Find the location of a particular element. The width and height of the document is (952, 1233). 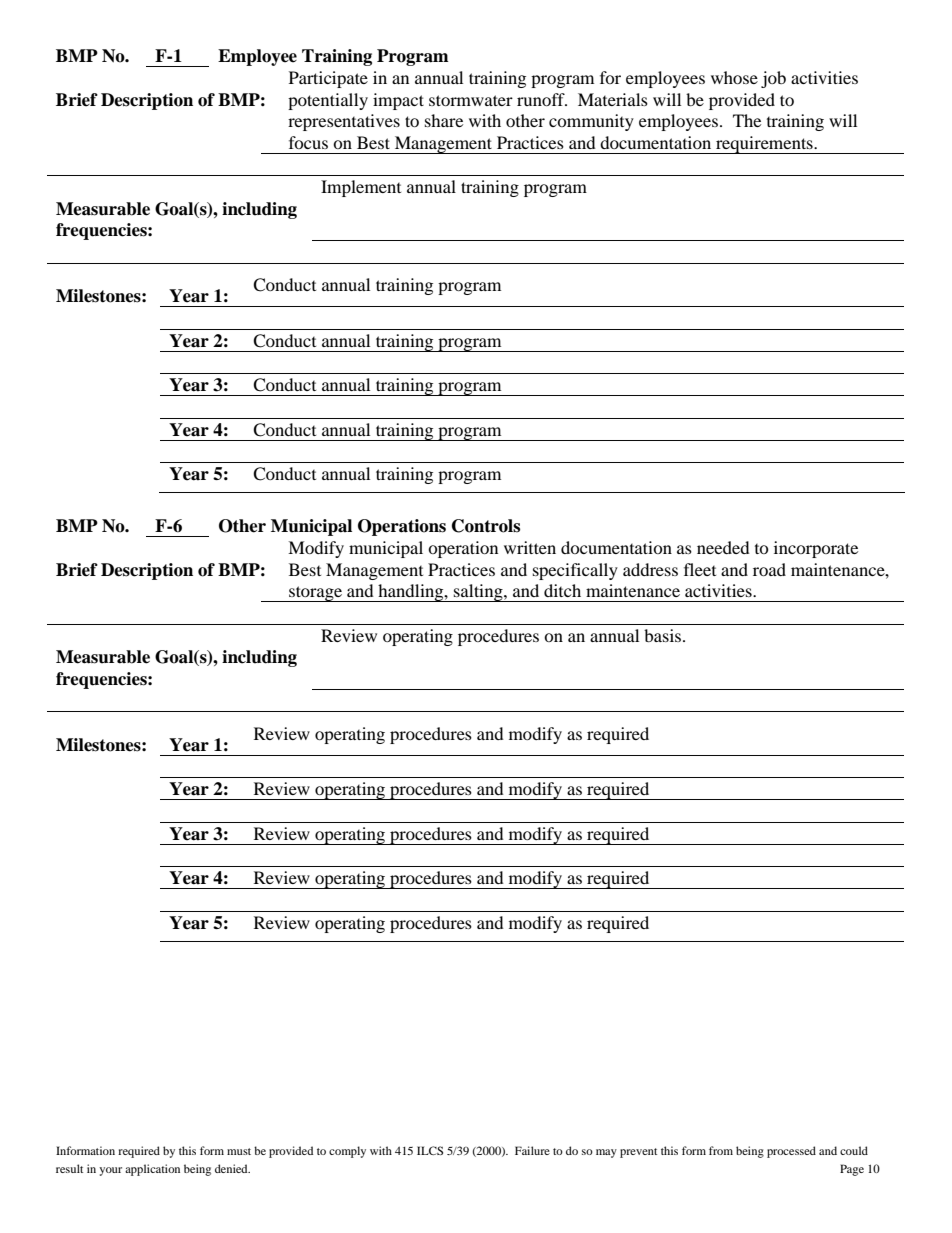

ILCS is located at coordinates (430, 1150).
